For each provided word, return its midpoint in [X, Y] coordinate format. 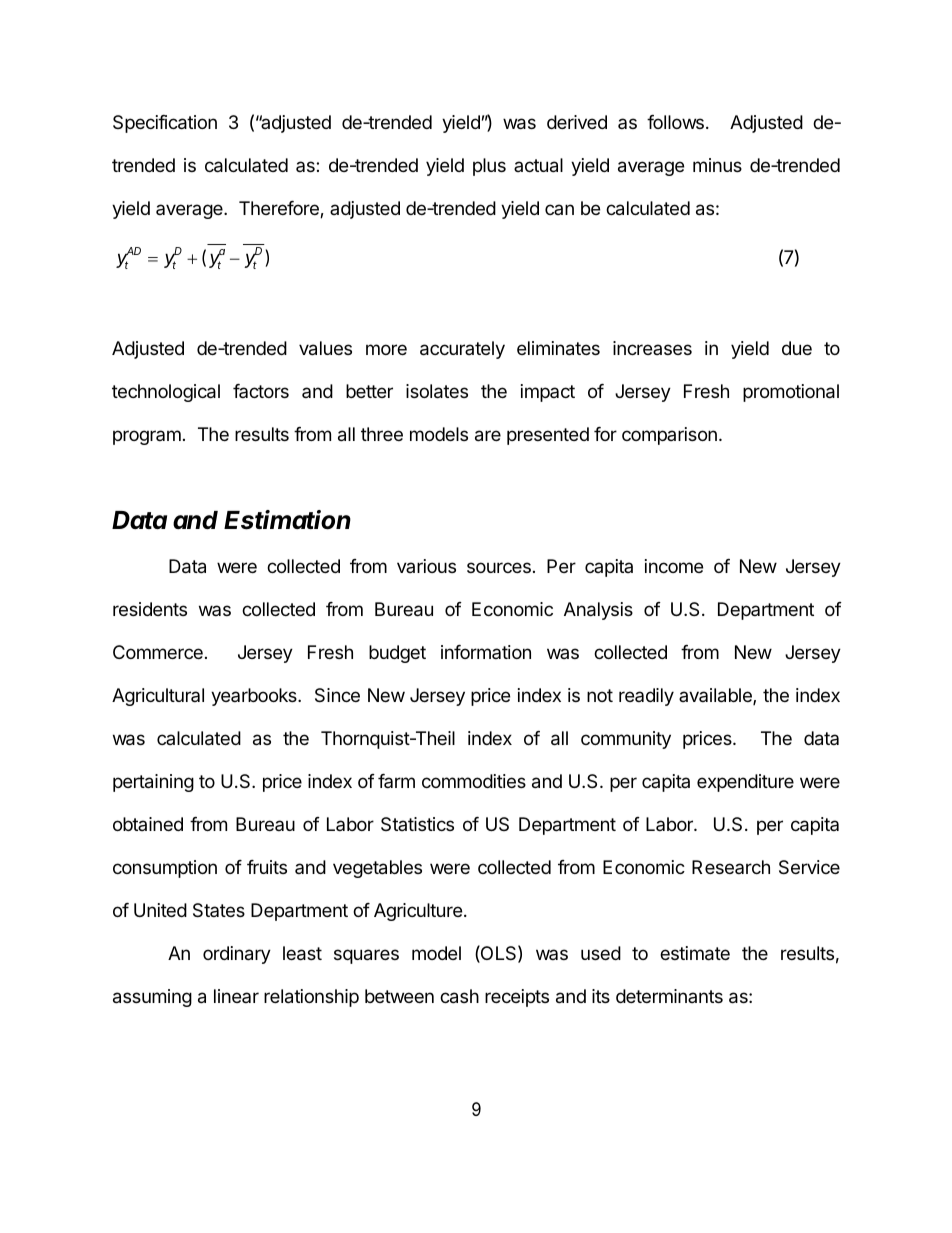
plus [489, 167]
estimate [695, 953]
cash [459, 996]
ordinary [237, 955]
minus [717, 165]
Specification [165, 124]
